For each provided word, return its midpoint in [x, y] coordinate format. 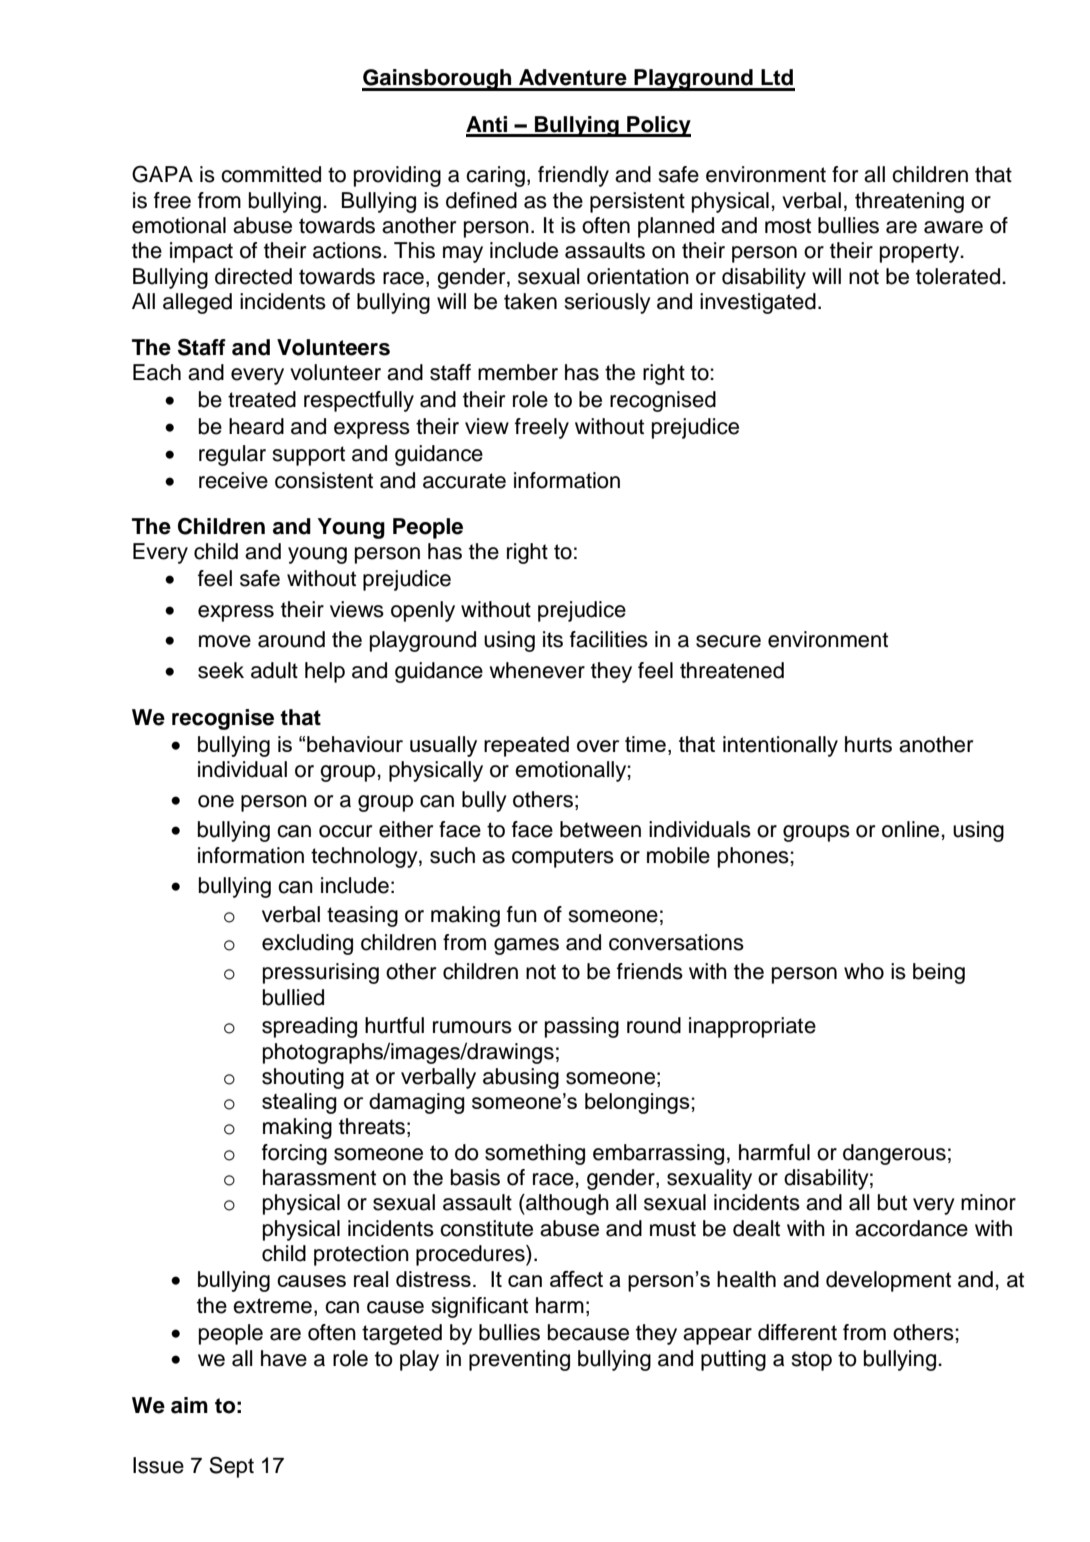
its [553, 639]
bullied [293, 997]
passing [582, 1027]
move [225, 641]
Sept [231, 1467]
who [864, 971]
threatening [909, 202]
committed [271, 174]
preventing [519, 1360]
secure [728, 641]
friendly [573, 176]
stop [811, 1361]
